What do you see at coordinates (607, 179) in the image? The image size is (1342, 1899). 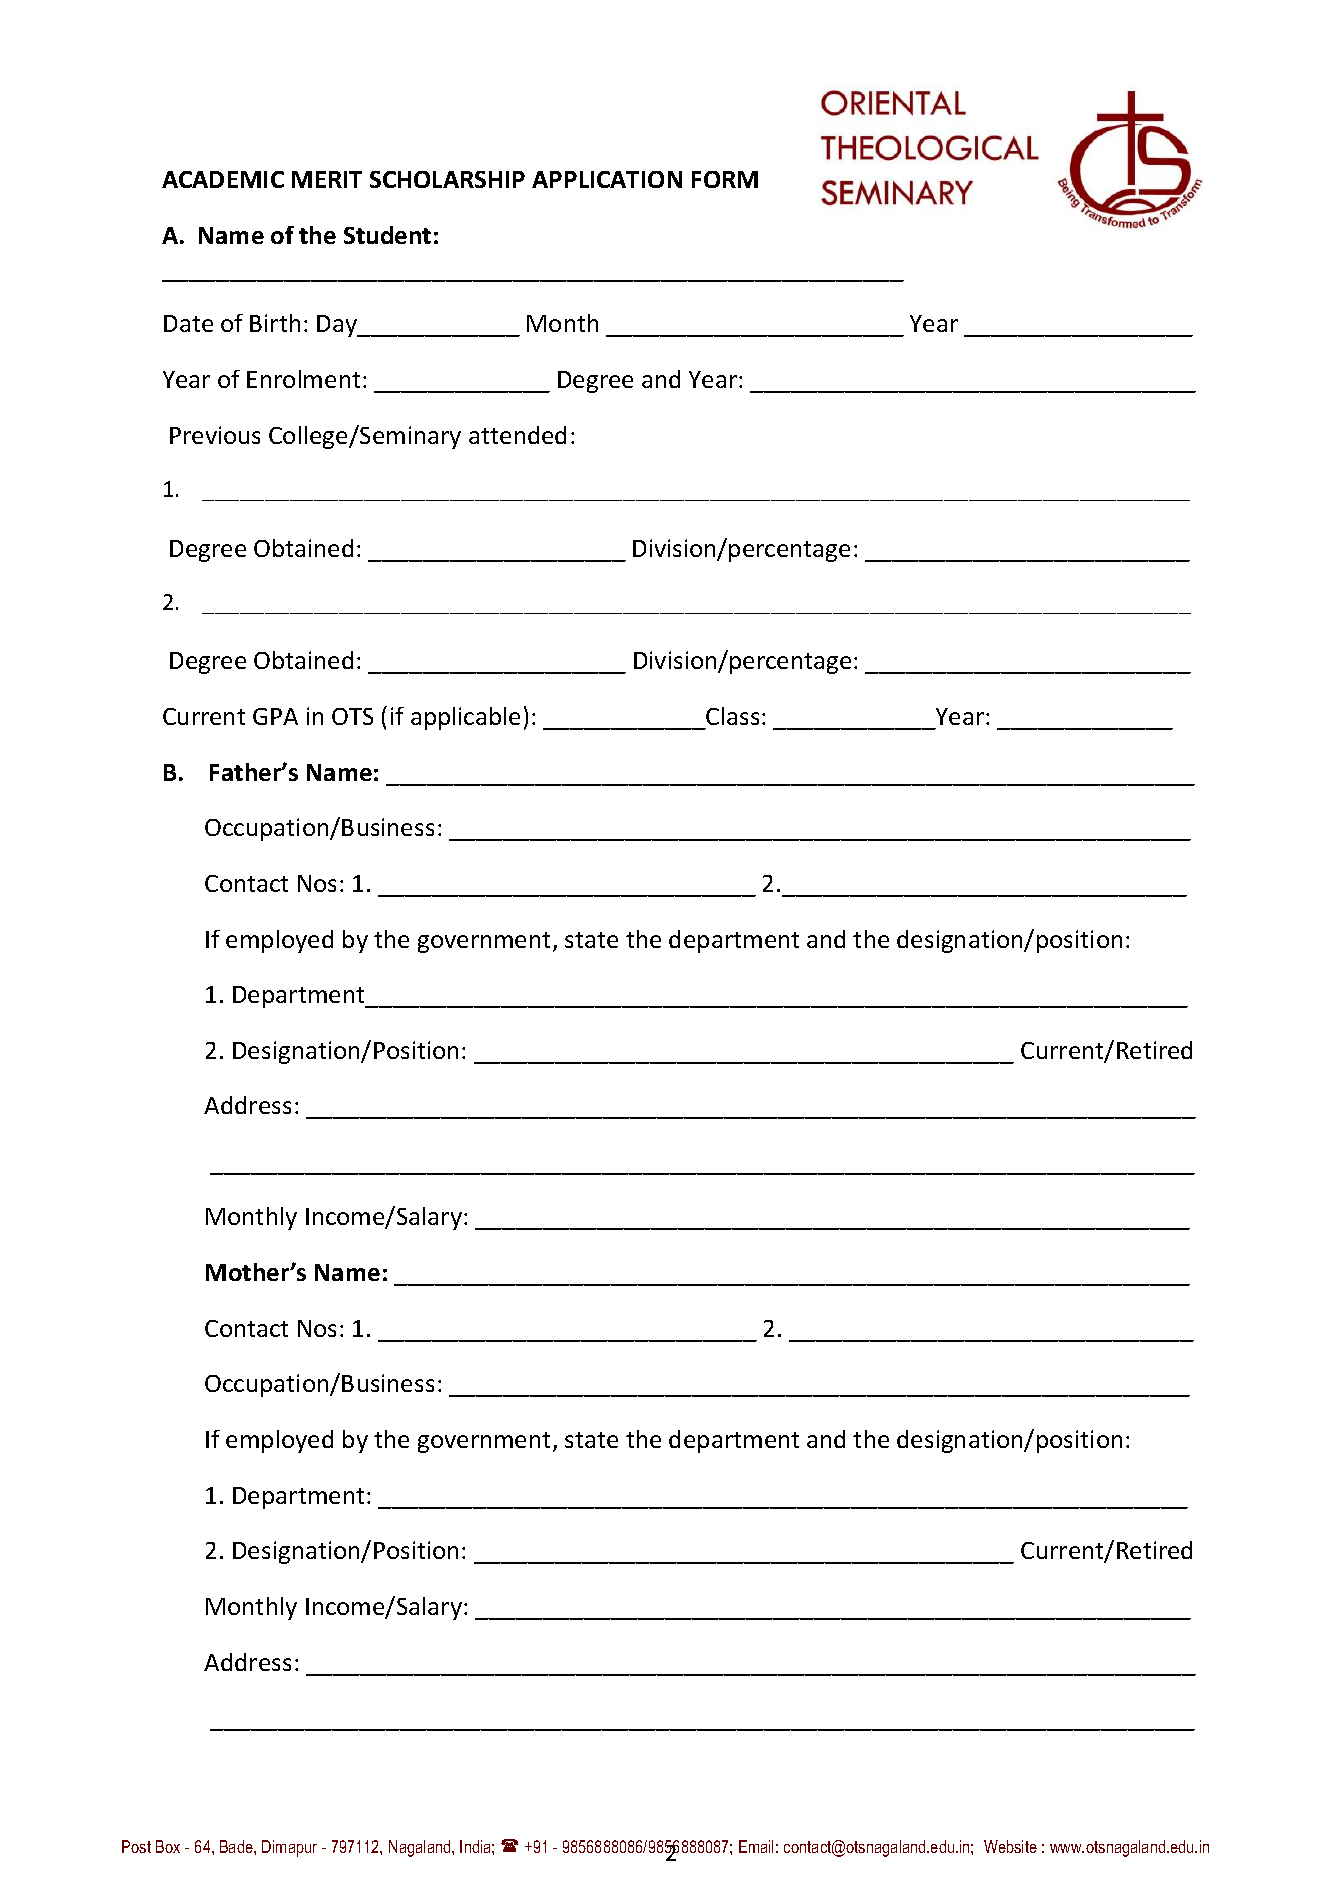 I see `APPLICATION` at bounding box center [607, 179].
